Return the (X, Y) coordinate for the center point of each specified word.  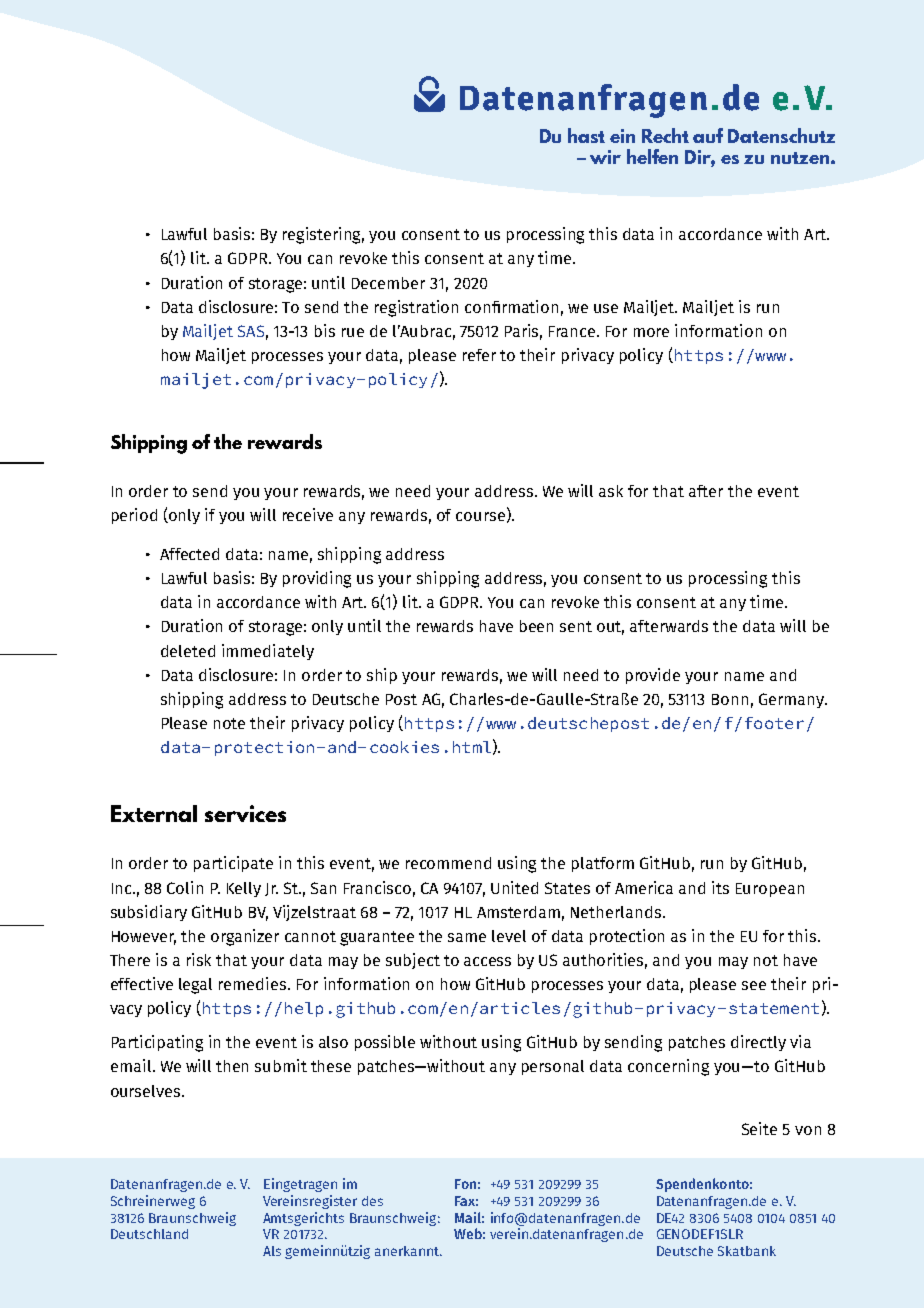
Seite (759, 1128)
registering (323, 235)
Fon (465, 1184)
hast (586, 135)
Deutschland (149, 1234)
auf (708, 135)
